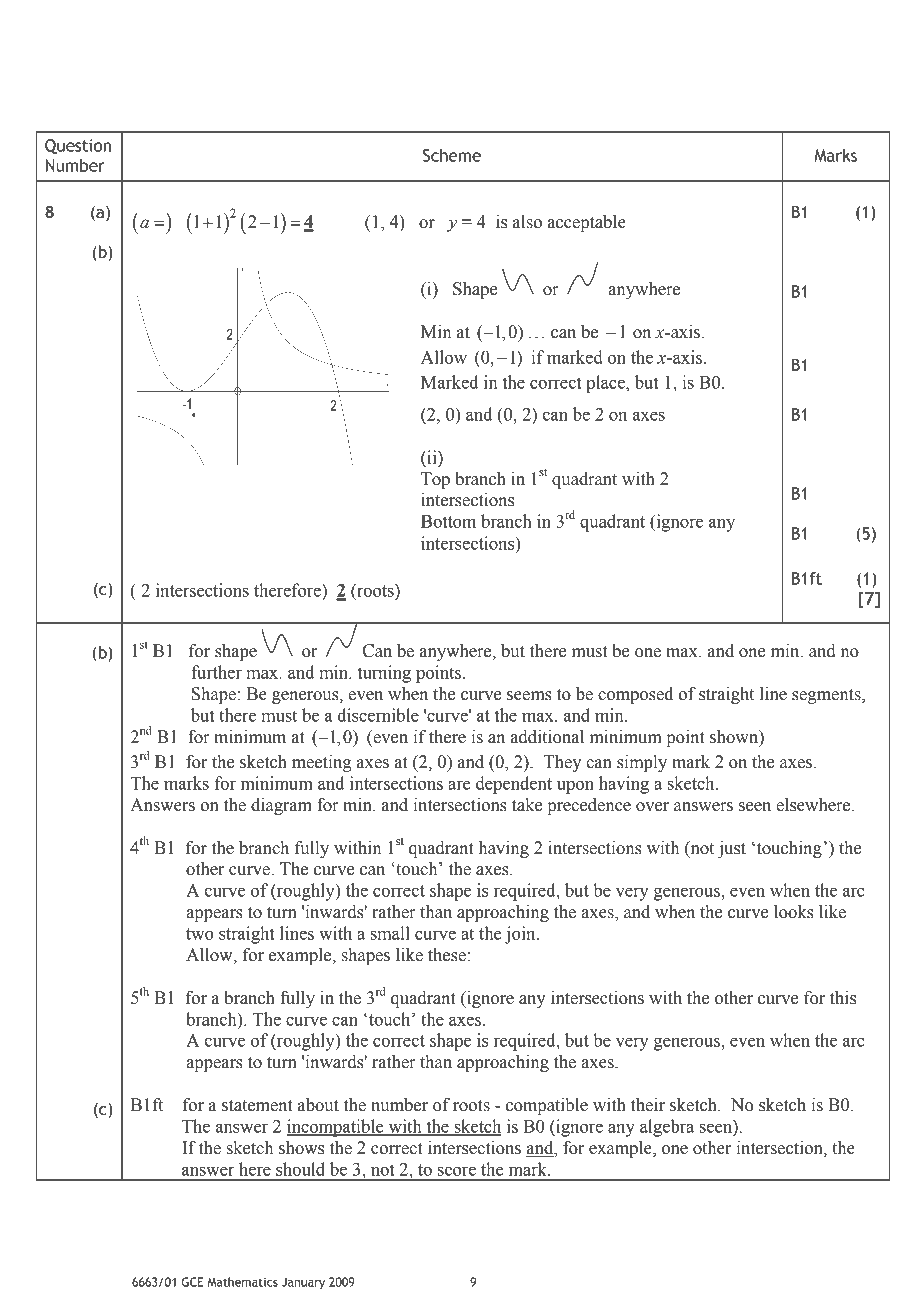  Describe the element at coordinates (794, 912) in the document. I see `looks` at that location.
